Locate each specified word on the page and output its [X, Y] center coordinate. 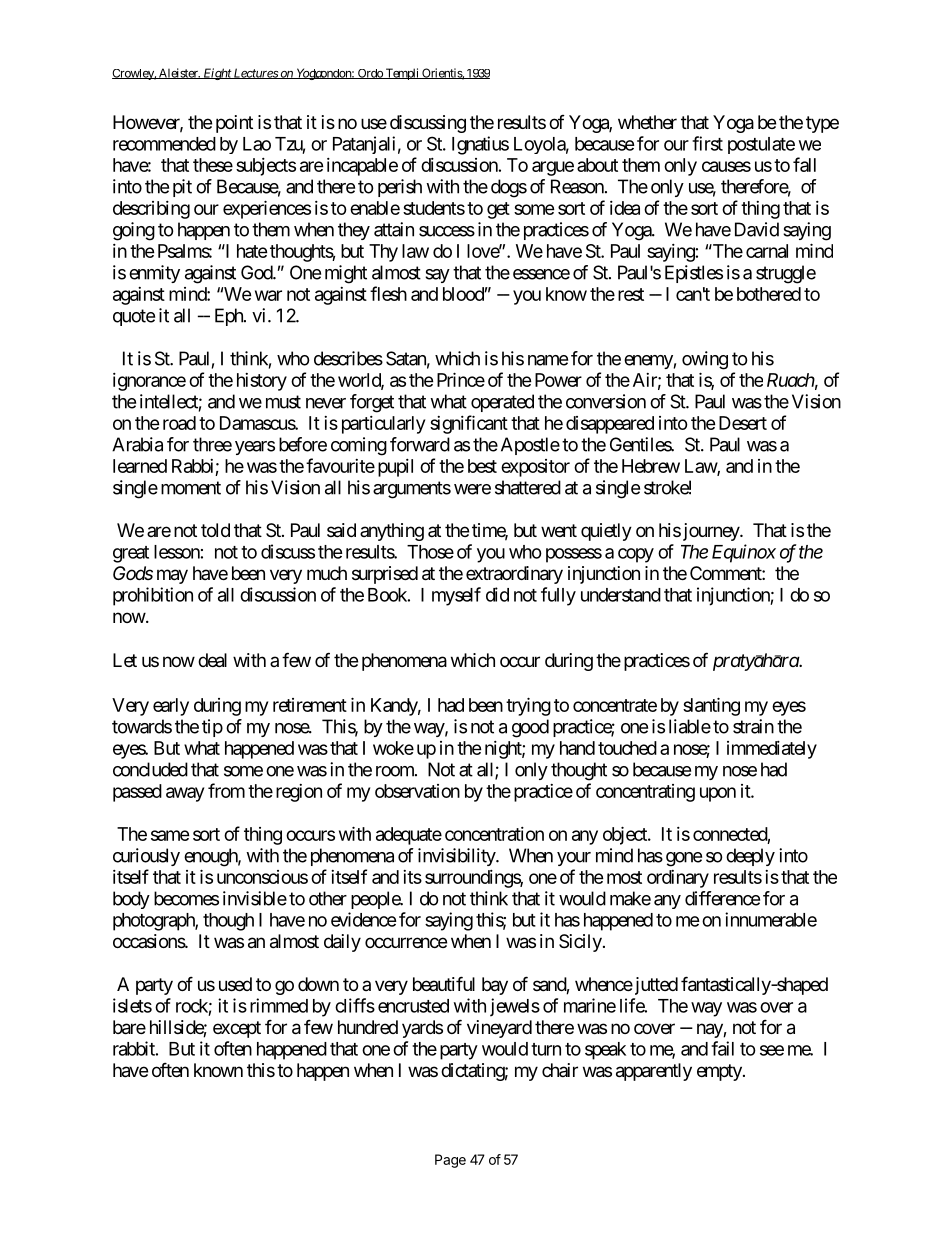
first [707, 143]
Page [450, 1161]
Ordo [369, 74]
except [237, 1029]
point [234, 124]
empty [720, 1072]
